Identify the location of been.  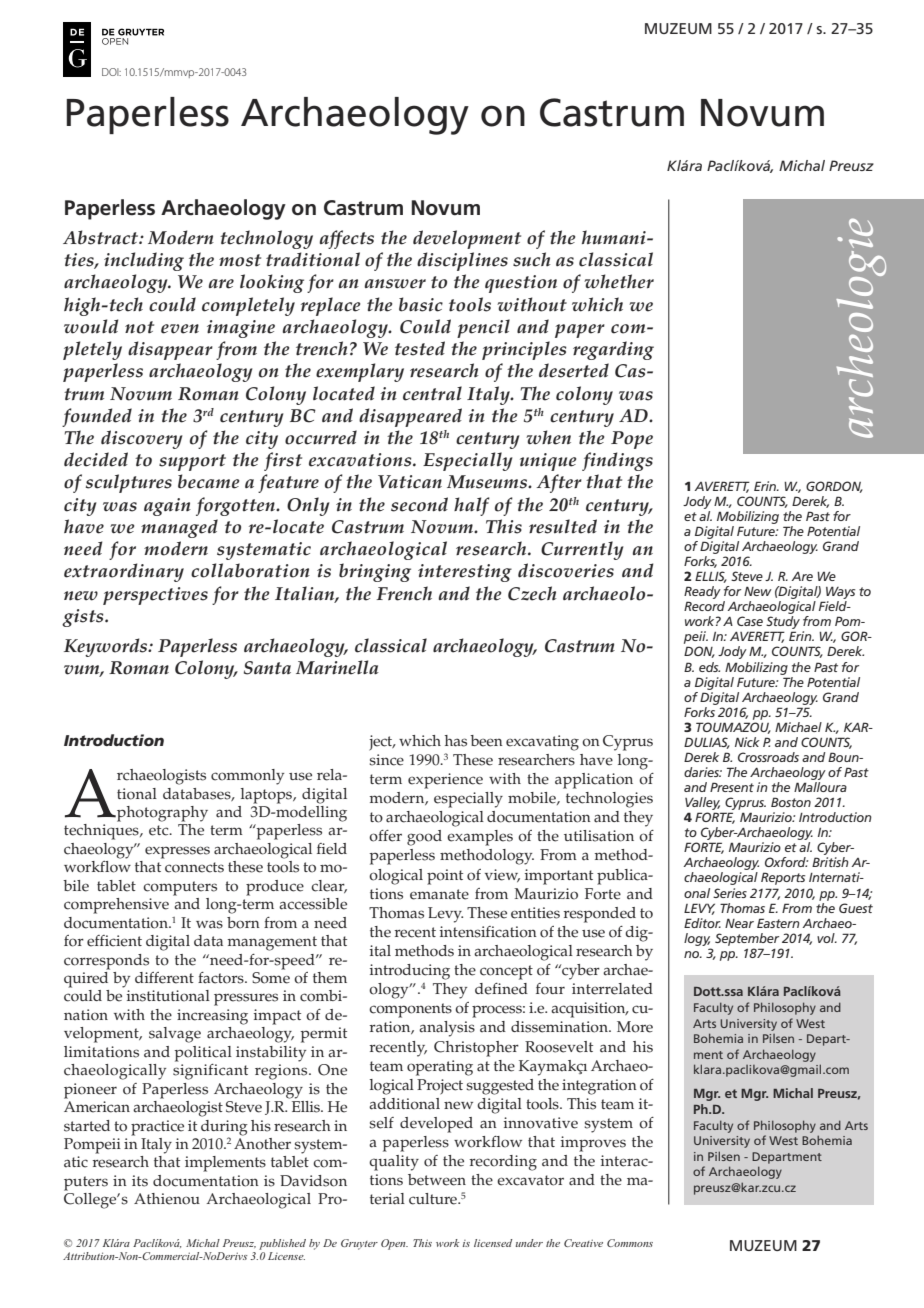
(486, 741).
